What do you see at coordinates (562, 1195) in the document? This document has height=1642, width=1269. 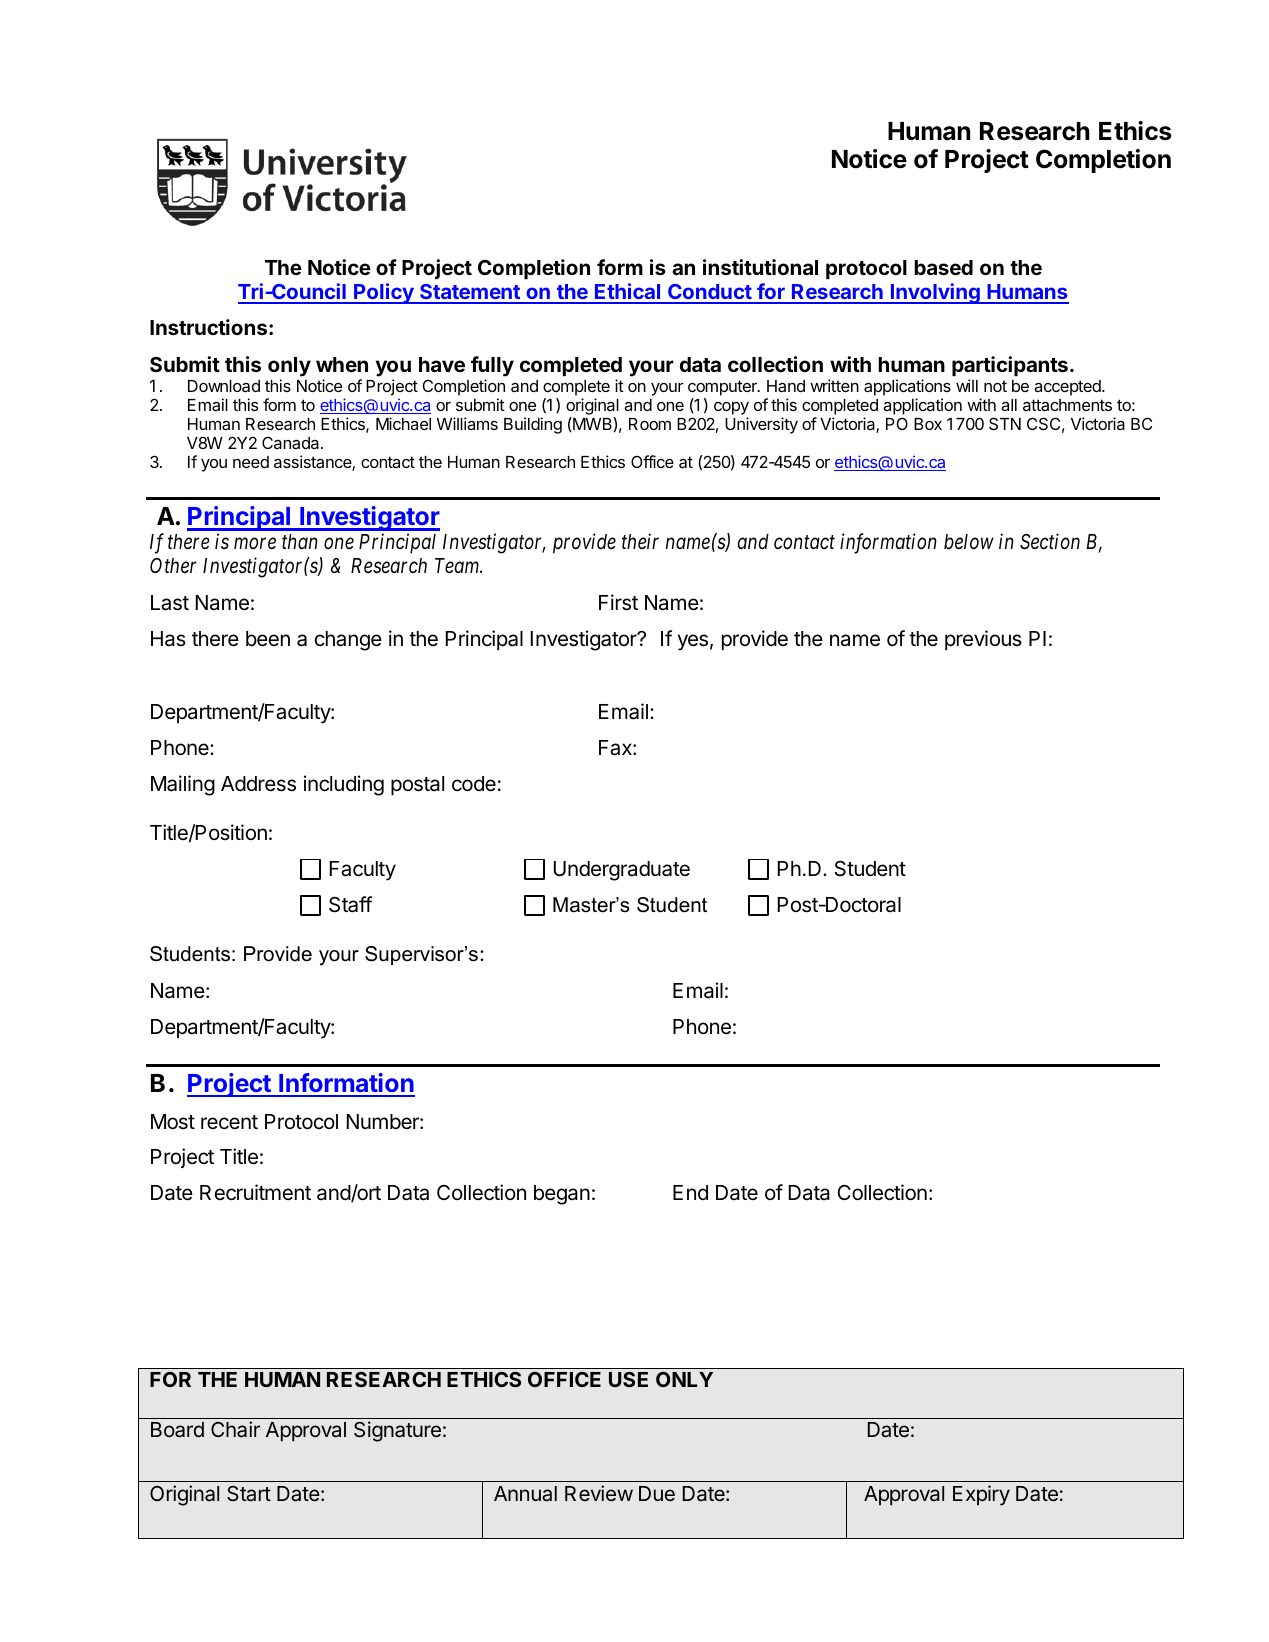 I see `began` at bounding box center [562, 1195].
